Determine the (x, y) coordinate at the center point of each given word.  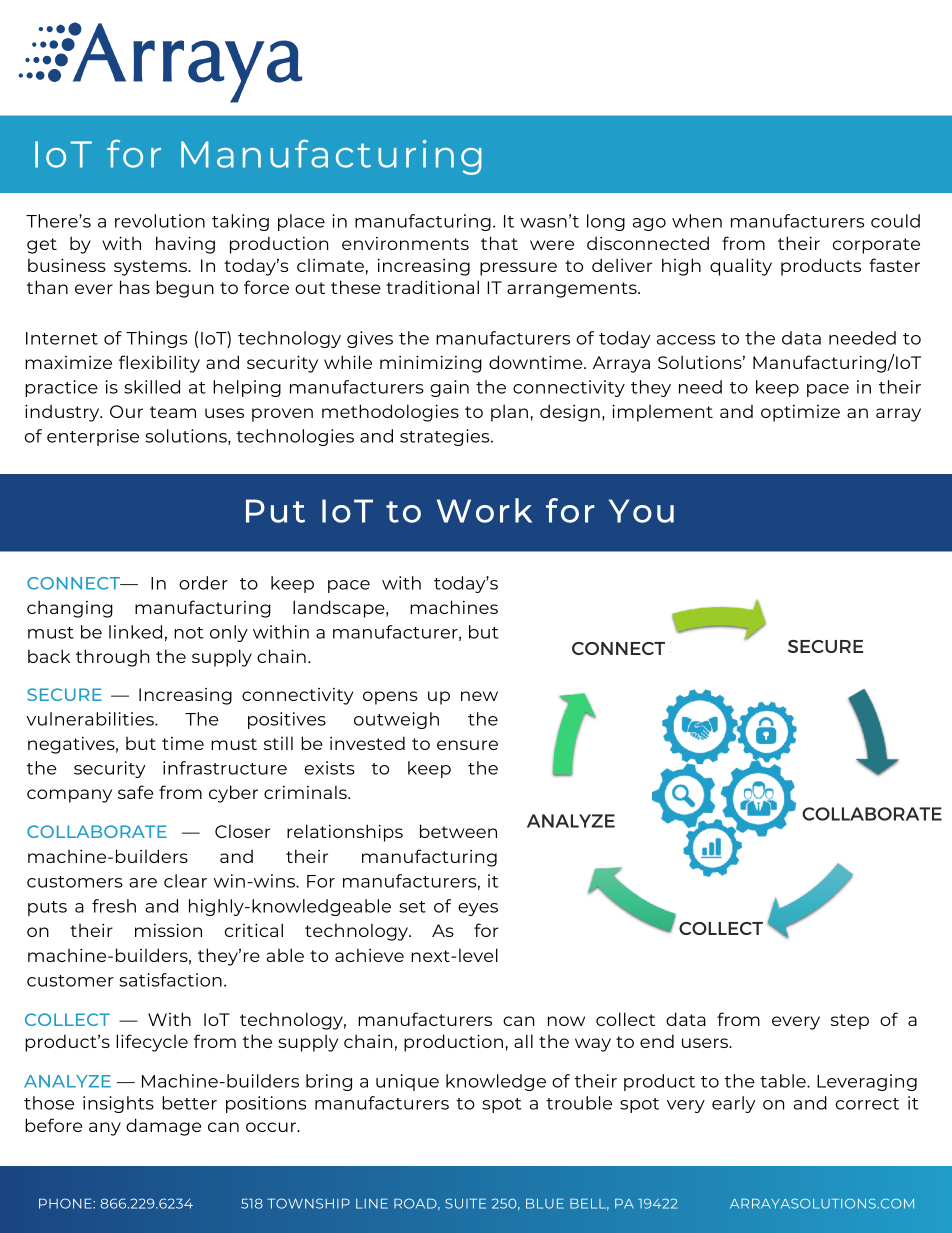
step (850, 1022)
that (499, 243)
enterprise (93, 437)
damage (163, 1127)
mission (168, 930)
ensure (467, 745)
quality (741, 267)
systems (151, 268)
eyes (478, 909)
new (479, 696)
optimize (800, 413)
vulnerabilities (91, 719)
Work (484, 510)
